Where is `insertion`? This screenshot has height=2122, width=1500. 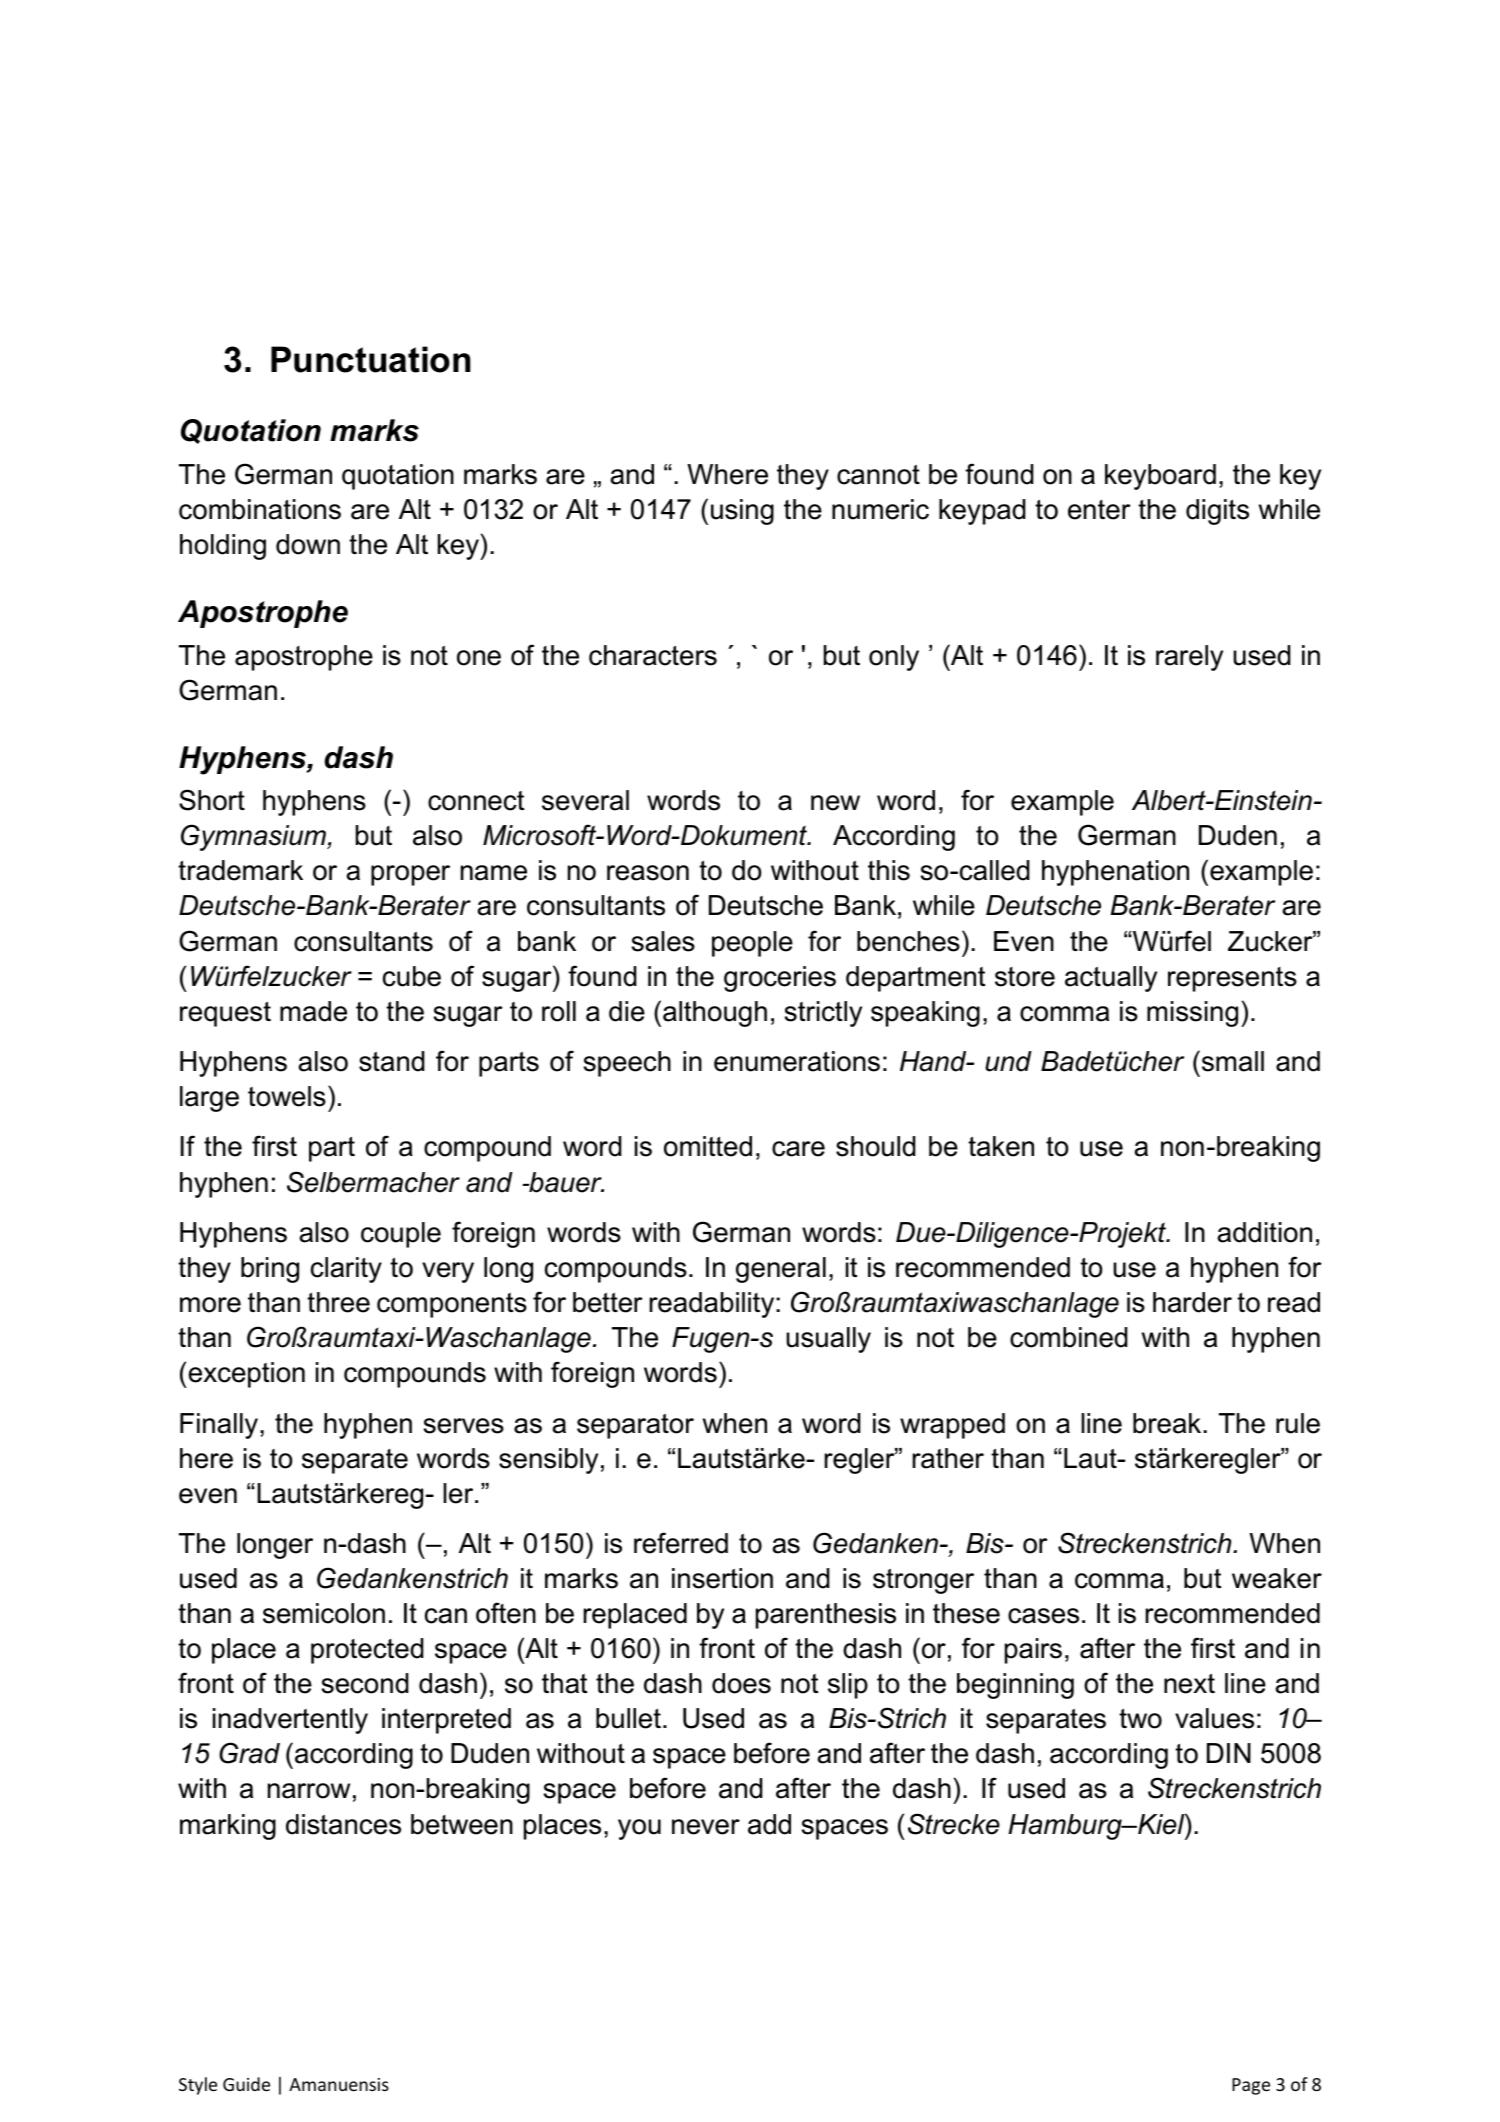 insertion is located at coordinates (722, 1578).
